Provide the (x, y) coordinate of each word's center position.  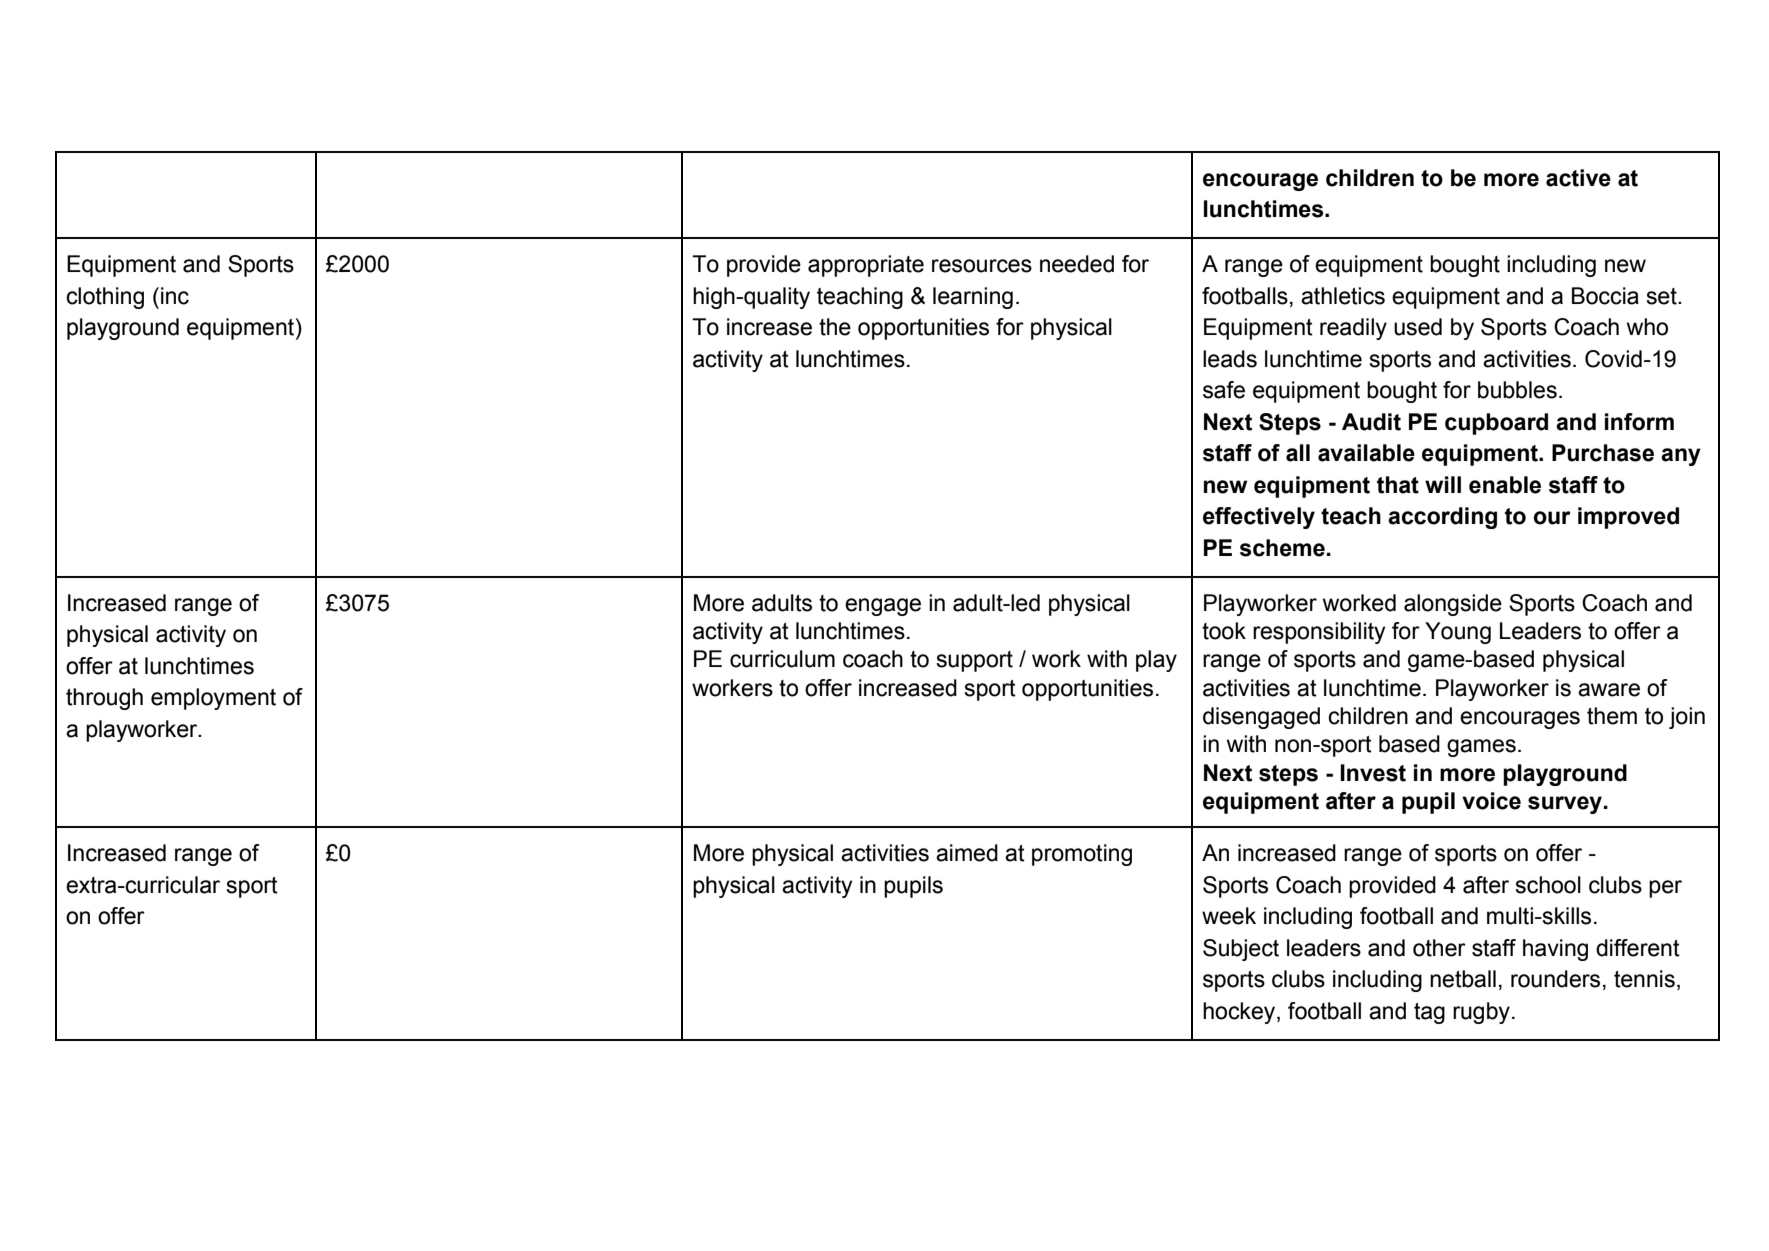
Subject (1241, 950)
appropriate (866, 266)
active (1578, 178)
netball (1463, 979)
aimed (967, 853)
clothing (105, 298)
